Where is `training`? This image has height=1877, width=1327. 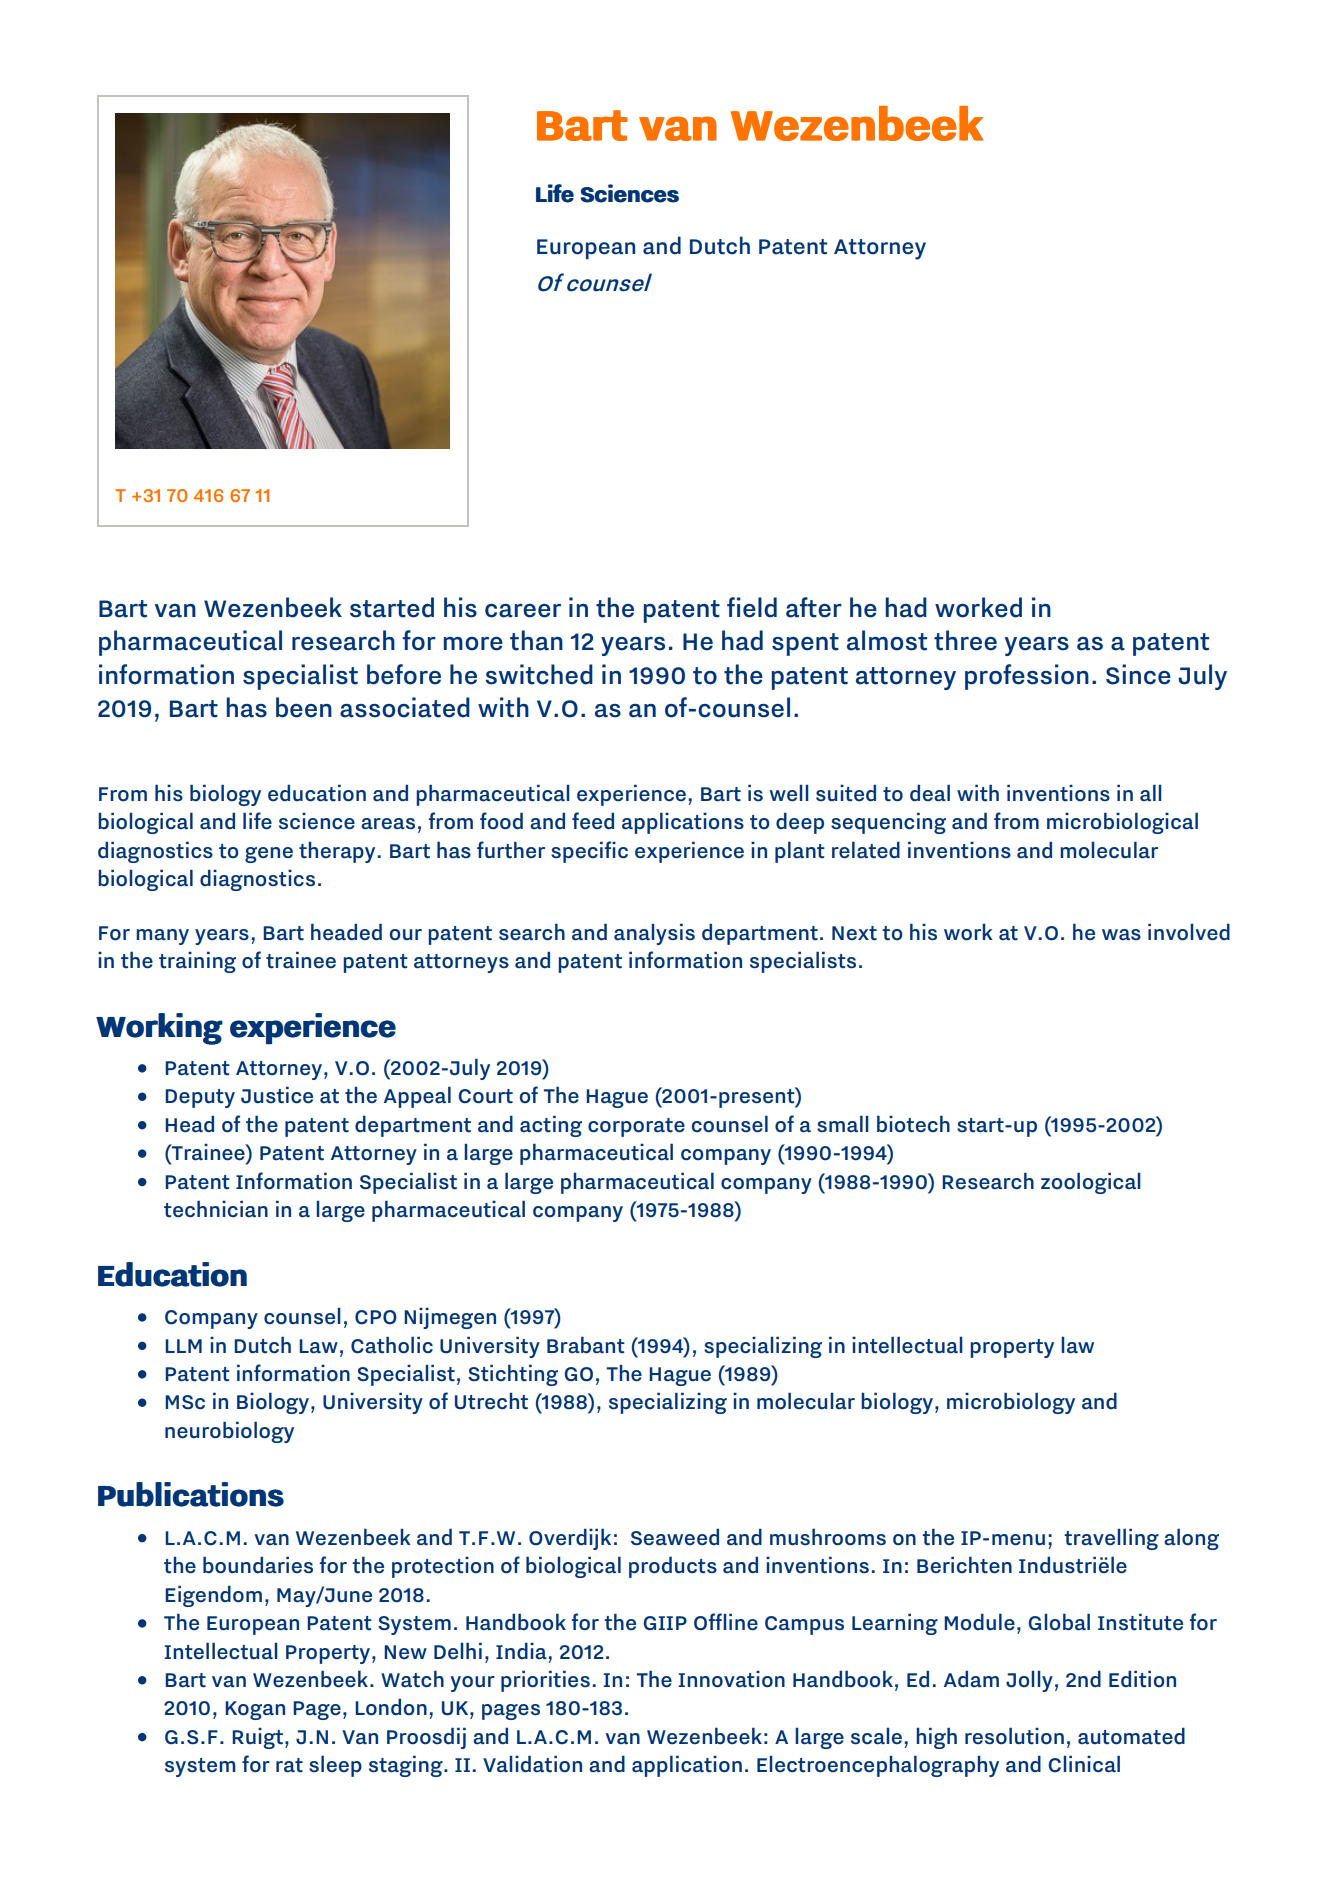
training is located at coordinates (197, 962).
